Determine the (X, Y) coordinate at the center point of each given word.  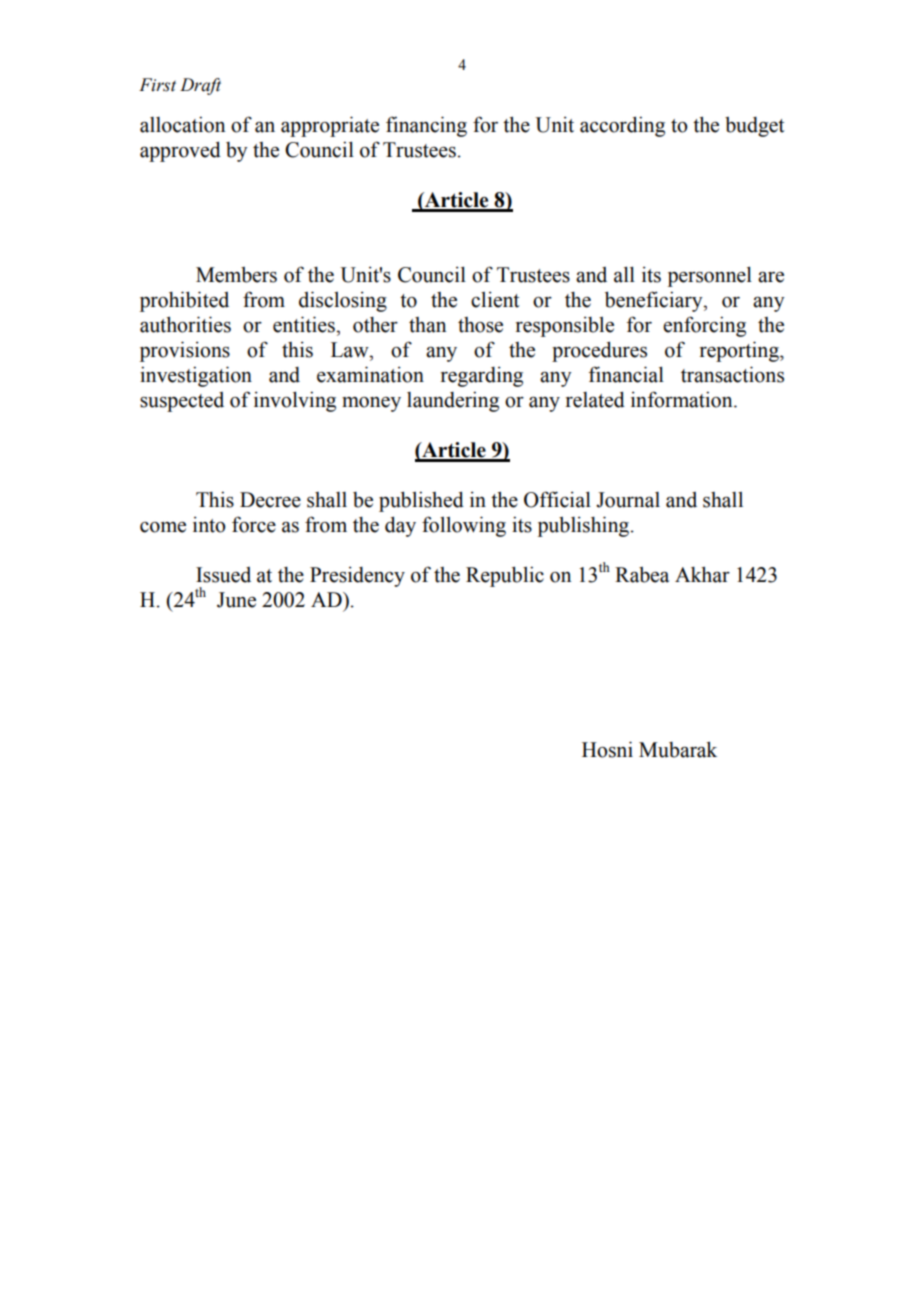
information (683, 399)
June (236, 600)
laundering (453, 401)
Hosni (607, 749)
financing (426, 126)
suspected (182, 402)
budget (754, 127)
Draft (200, 86)
